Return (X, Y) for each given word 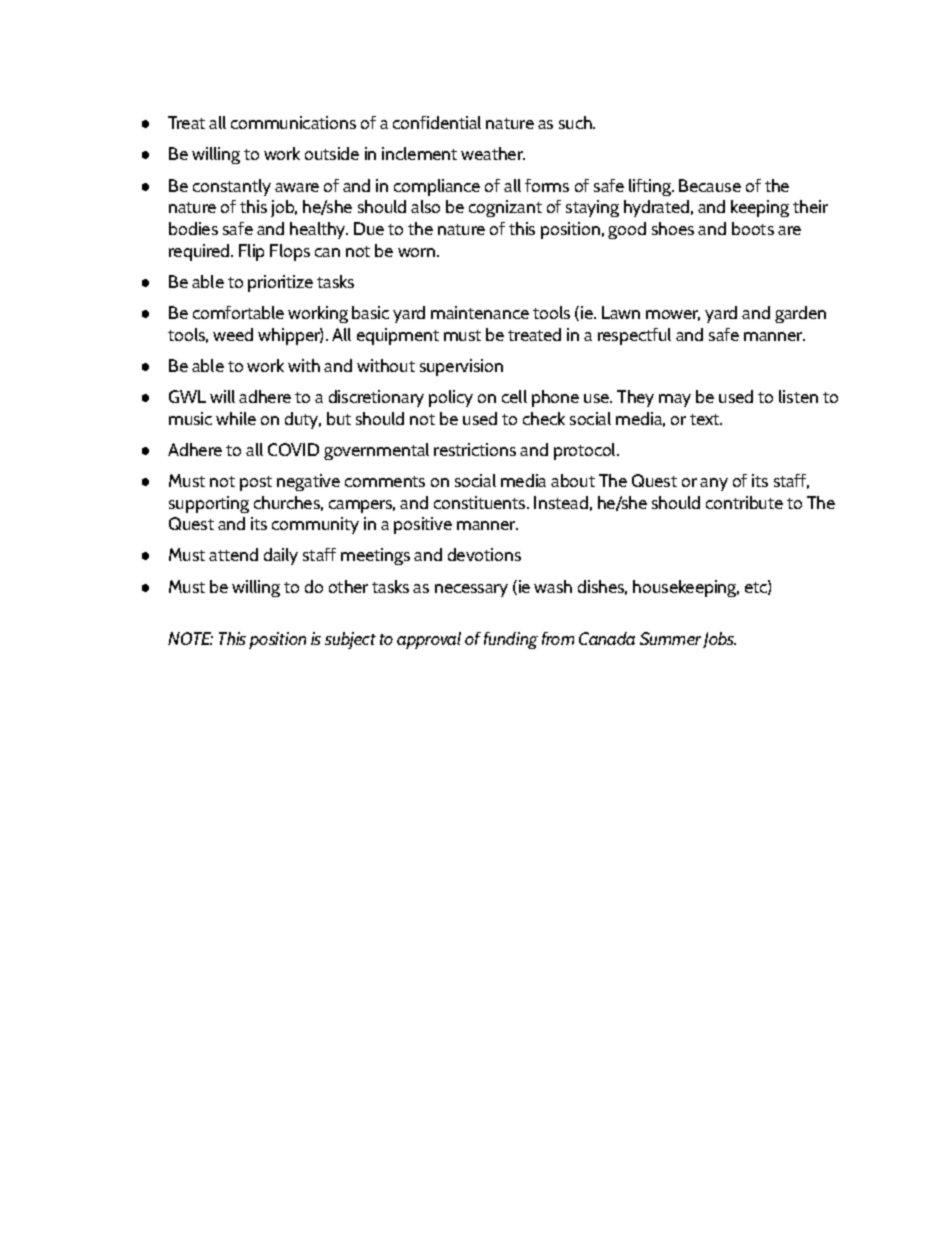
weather (493, 153)
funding (511, 640)
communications (293, 122)
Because (710, 185)
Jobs (719, 640)
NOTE (190, 638)
